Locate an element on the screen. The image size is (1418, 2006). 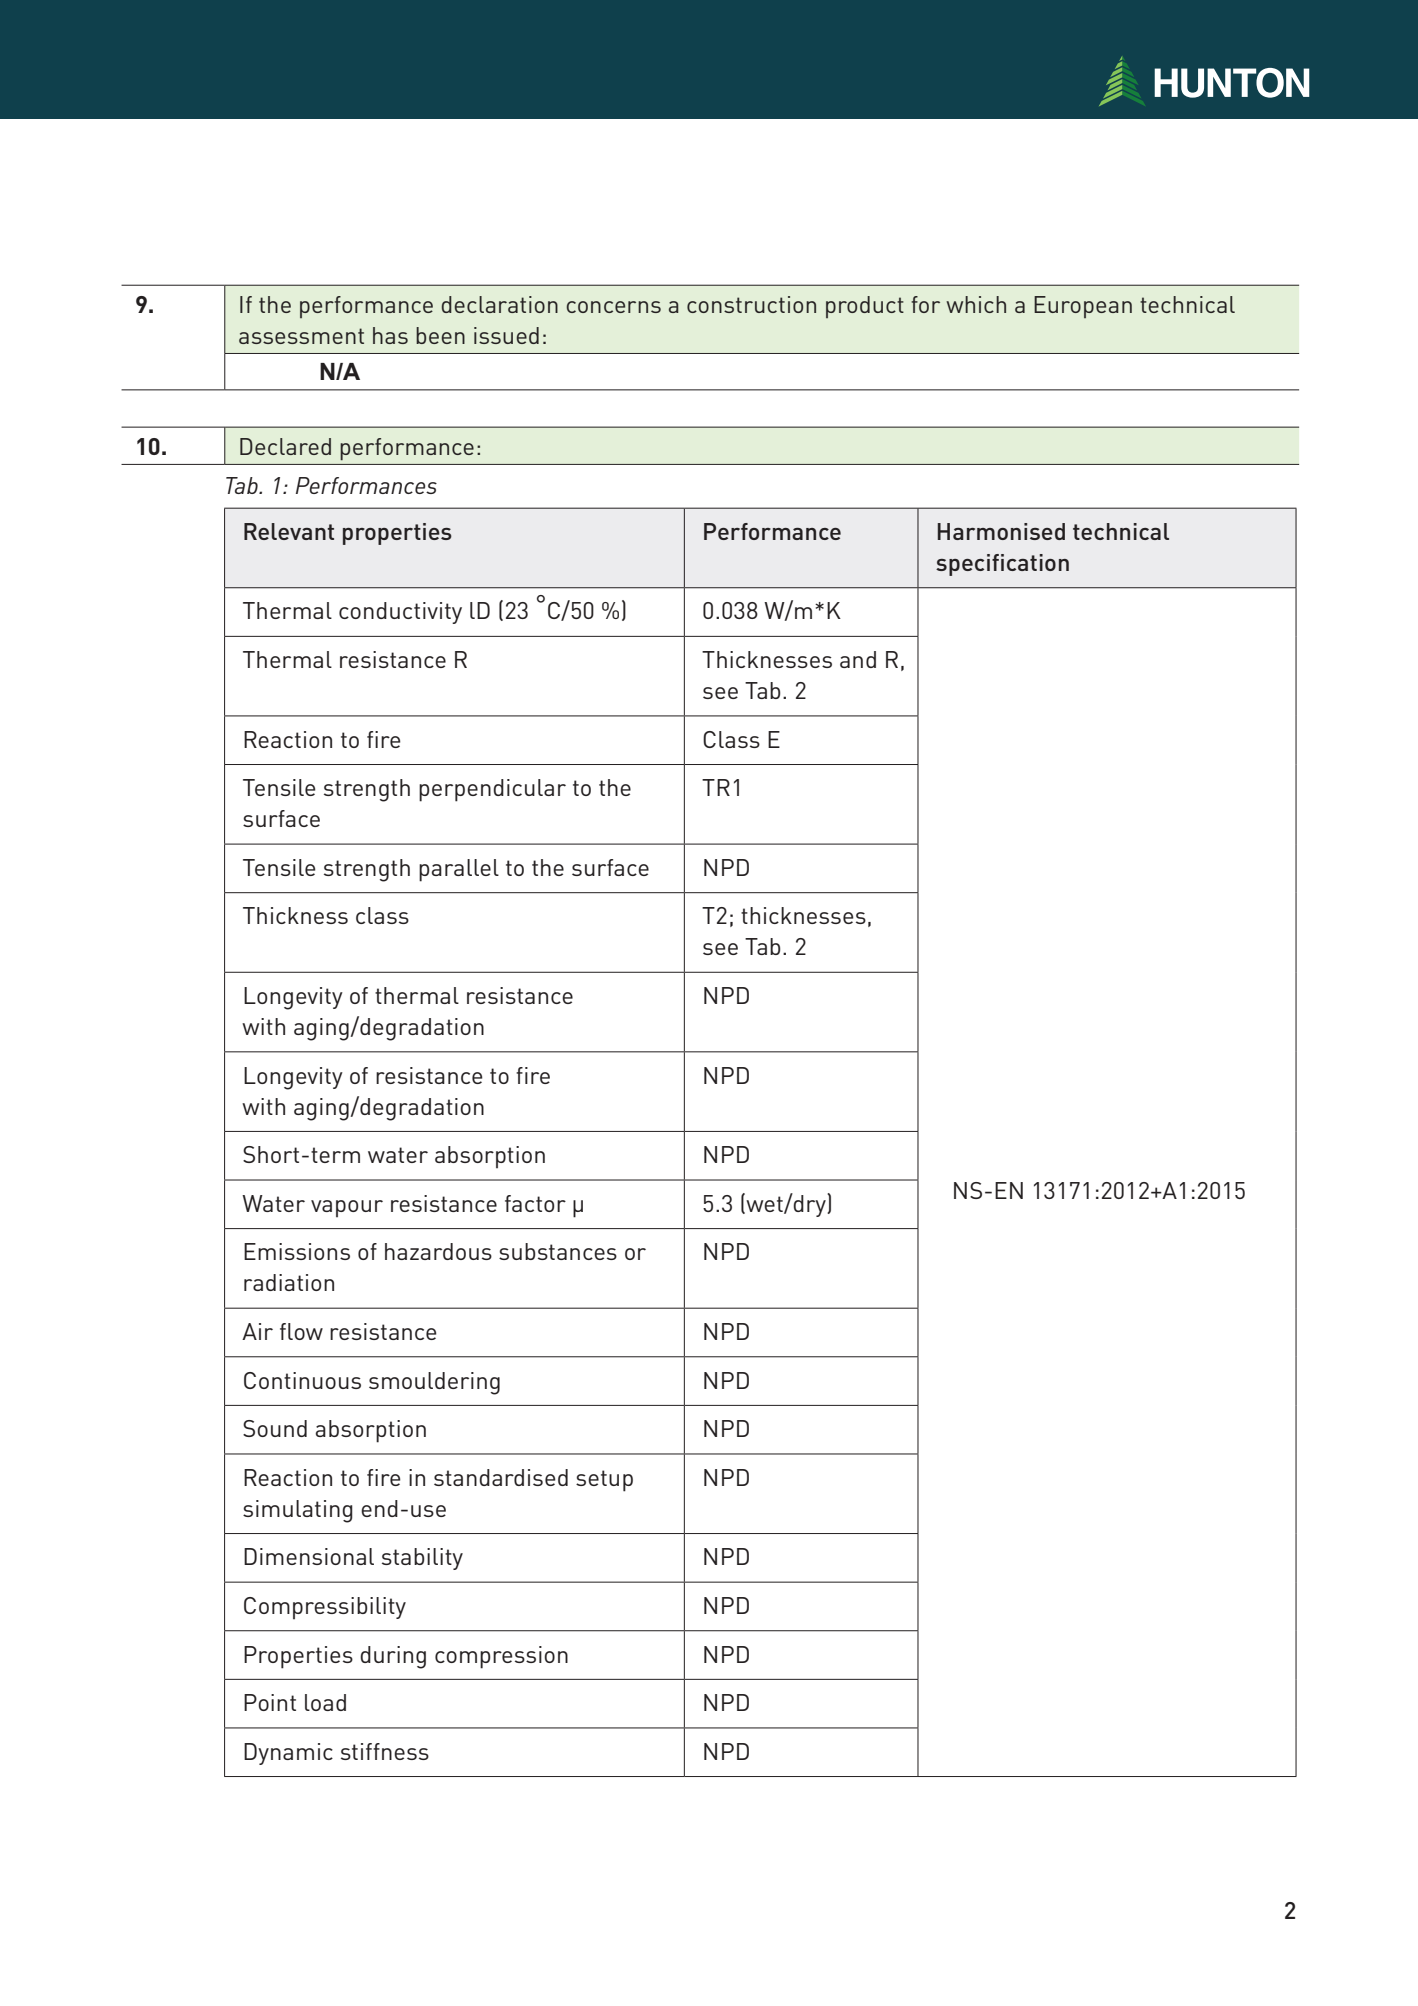
Sound is located at coordinates (275, 1428).
